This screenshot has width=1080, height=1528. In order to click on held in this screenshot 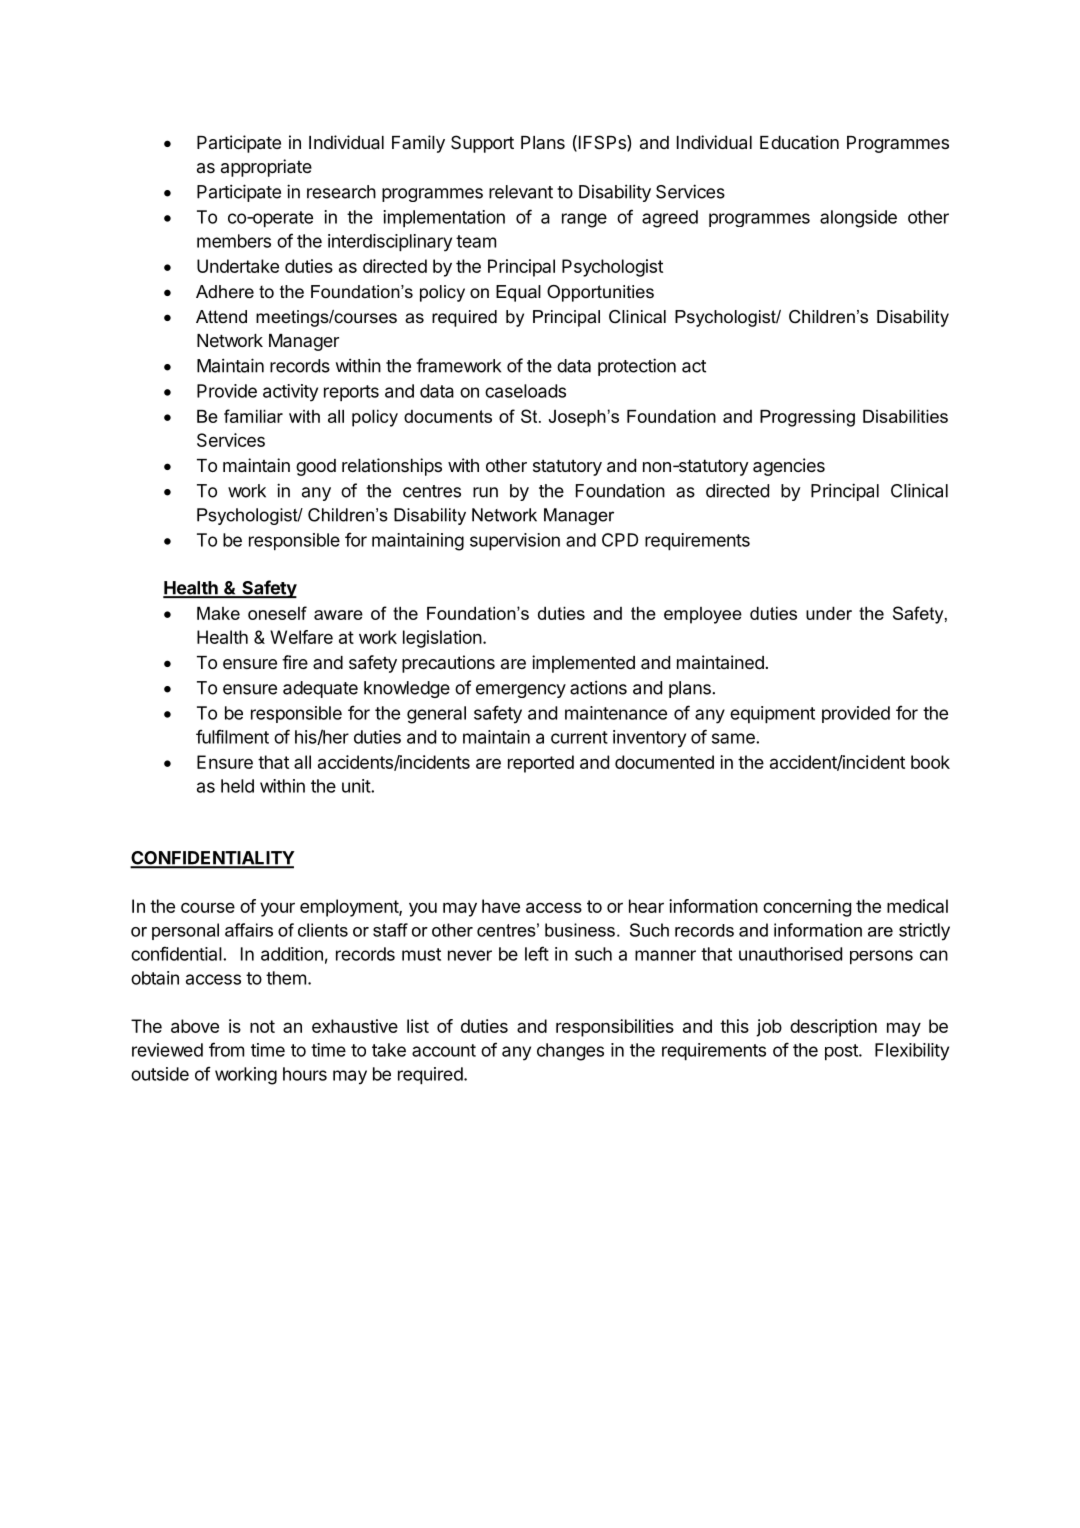, I will do `click(237, 786)`.
